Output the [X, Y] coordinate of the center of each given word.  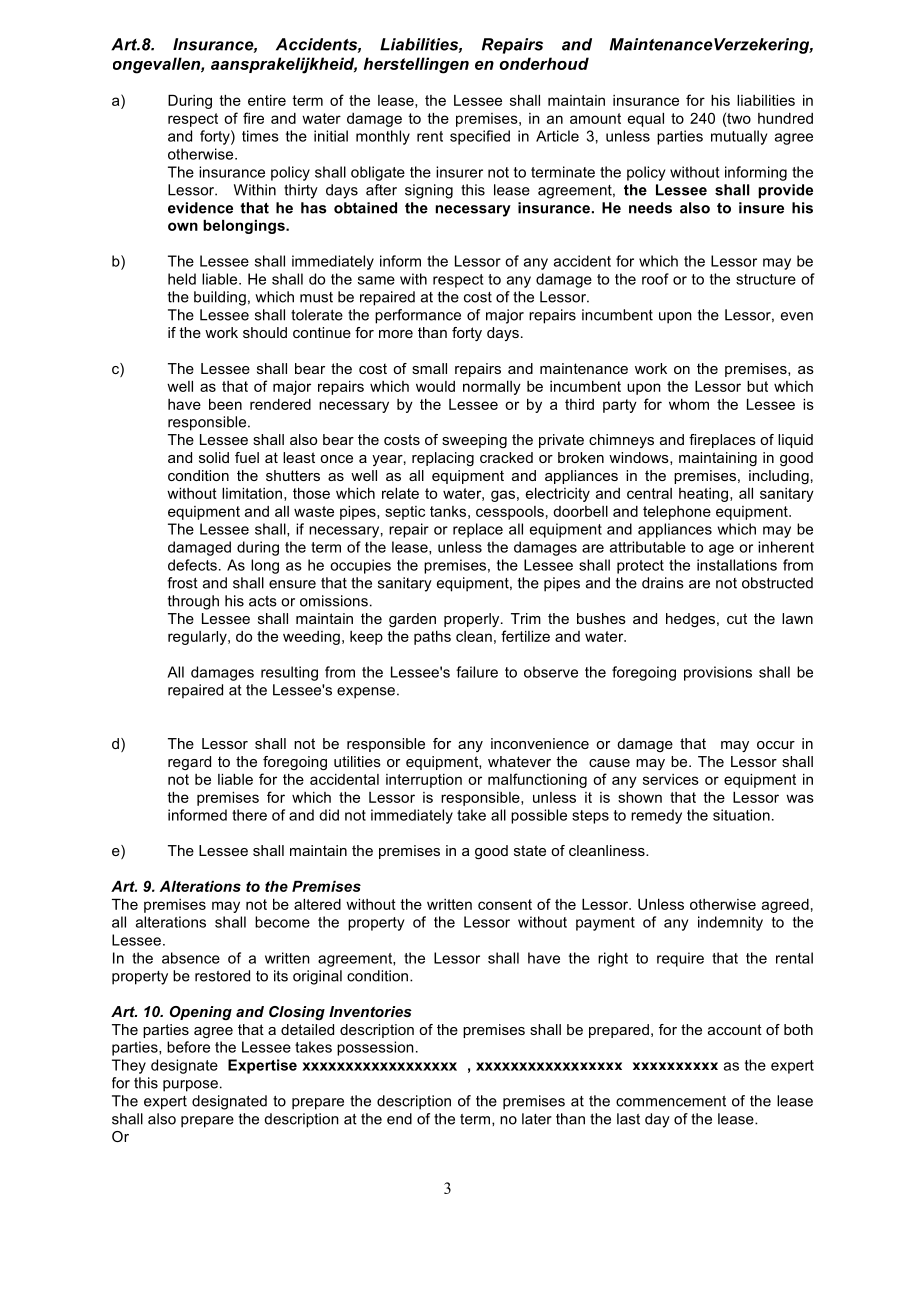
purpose [190, 1086]
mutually [739, 137]
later [537, 1119]
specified [480, 137]
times [260, 136]
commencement [671, 1101]
